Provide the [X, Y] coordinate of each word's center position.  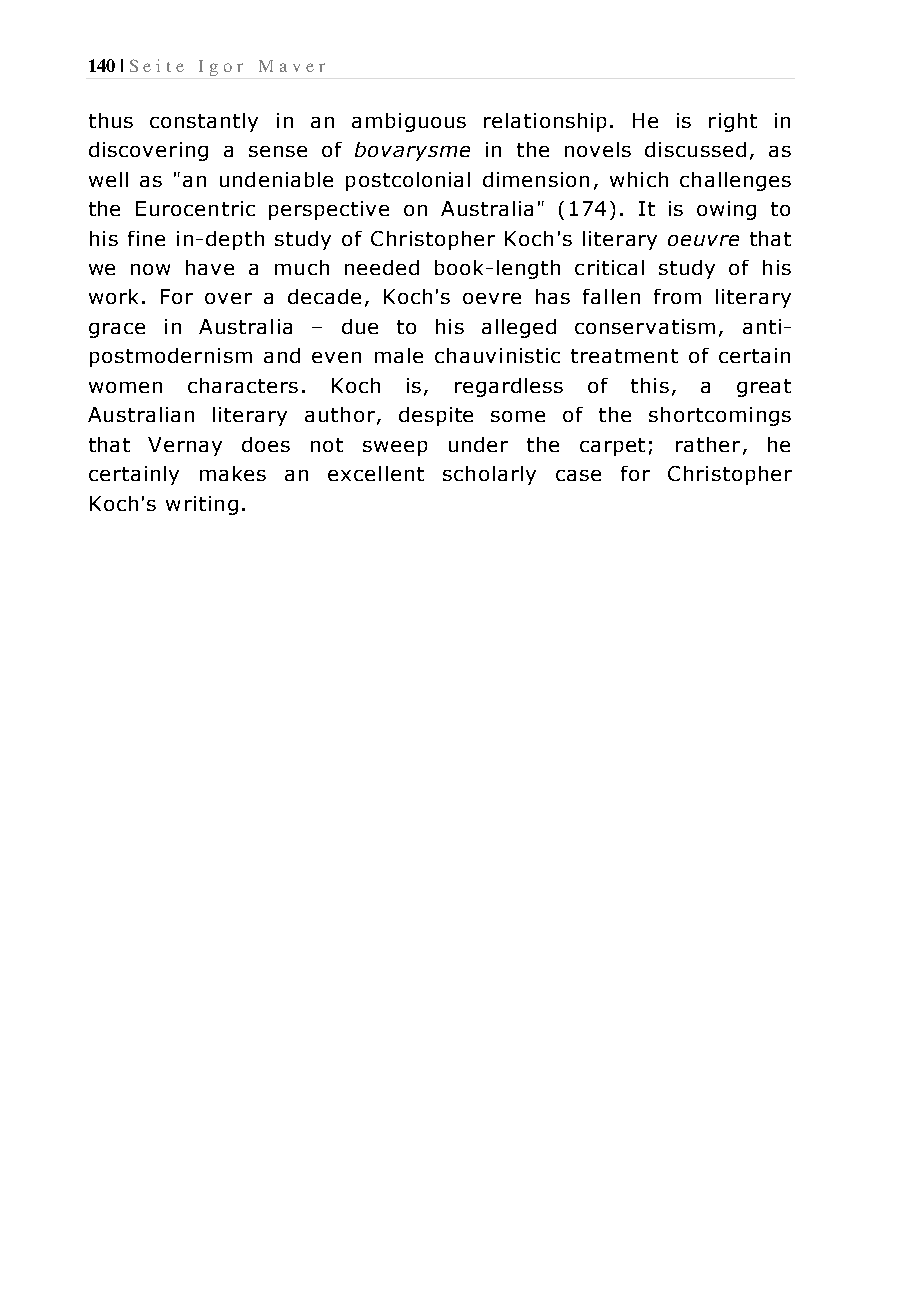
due [360, 326]
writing [202, 505]
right [733, 122]
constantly [204, 122]
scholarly [489, 475]
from [677, 296]
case [578, 475]
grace [117, 330]
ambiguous [409, 122]
